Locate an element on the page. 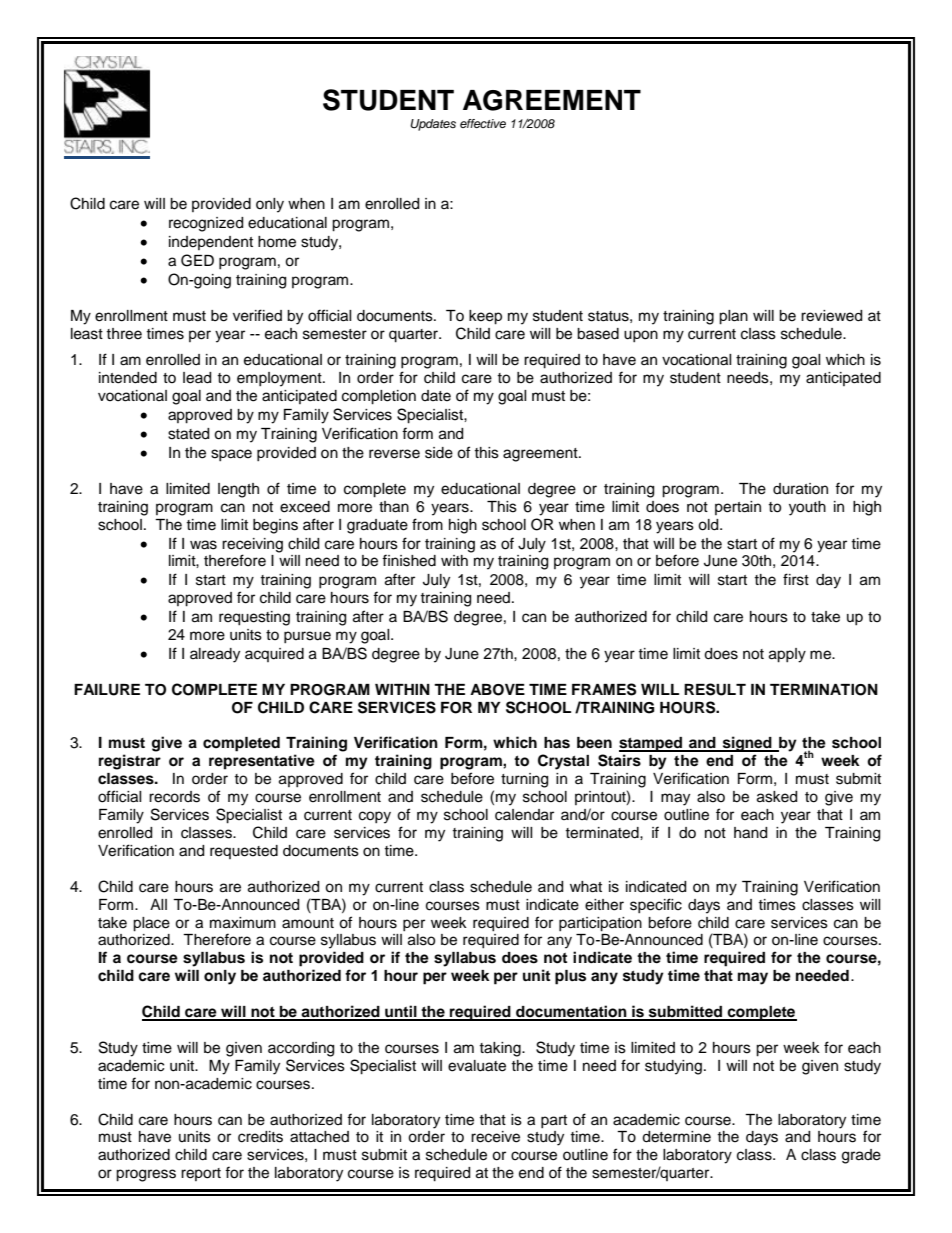 The height and width of the page is (1233, 952). apply is located at coordinates (787, 655).
